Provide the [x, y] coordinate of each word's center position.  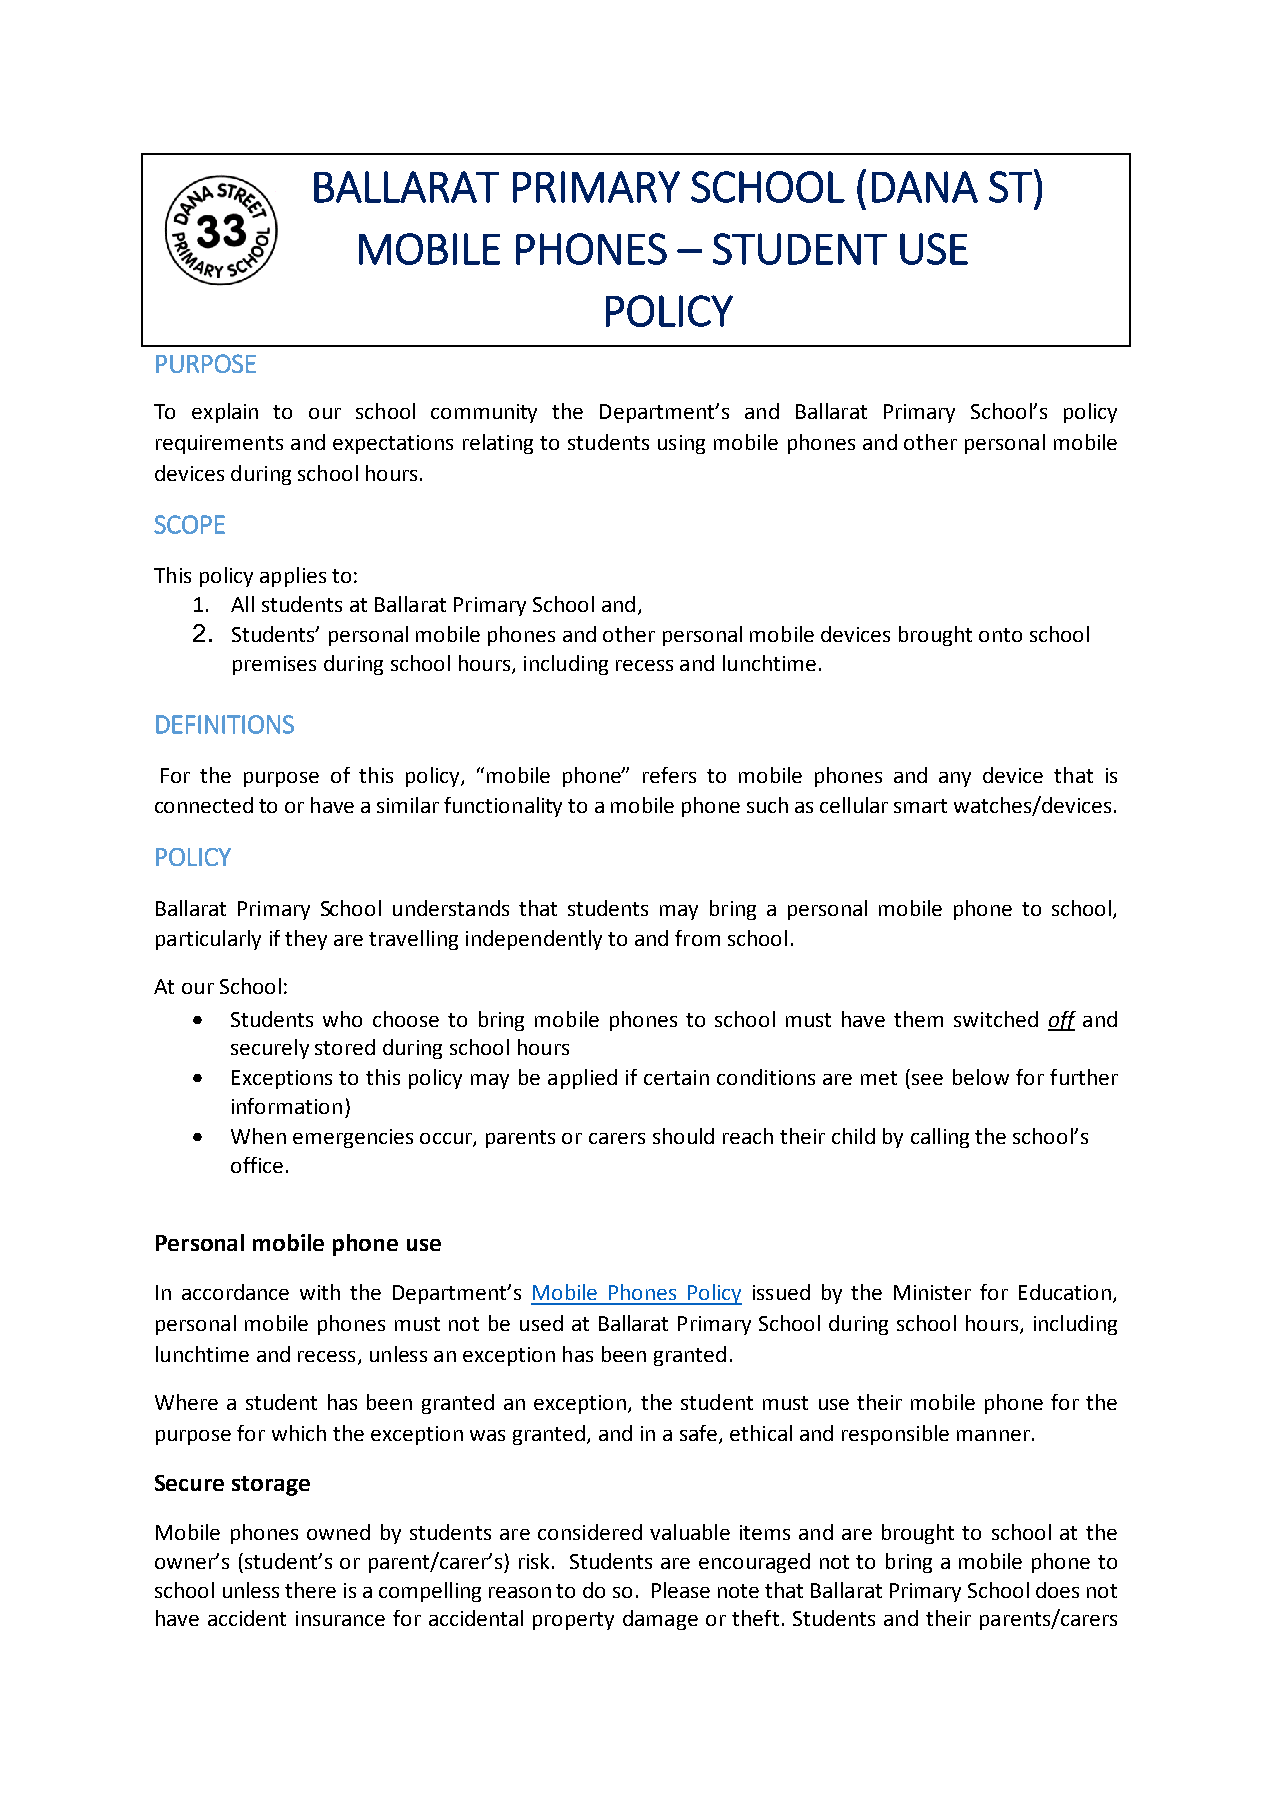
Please [681, 1590]
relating [498, 444]
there [310, 1590]
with [320, 1292]
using [681, 444]
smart [920, 806]
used [541, 1323]
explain [225, 413]
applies [293, 577]
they [306, 940]
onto [1000, 635]
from [697, 938]
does [1057, 1590]
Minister [932, 1292]
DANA [925, 187]
